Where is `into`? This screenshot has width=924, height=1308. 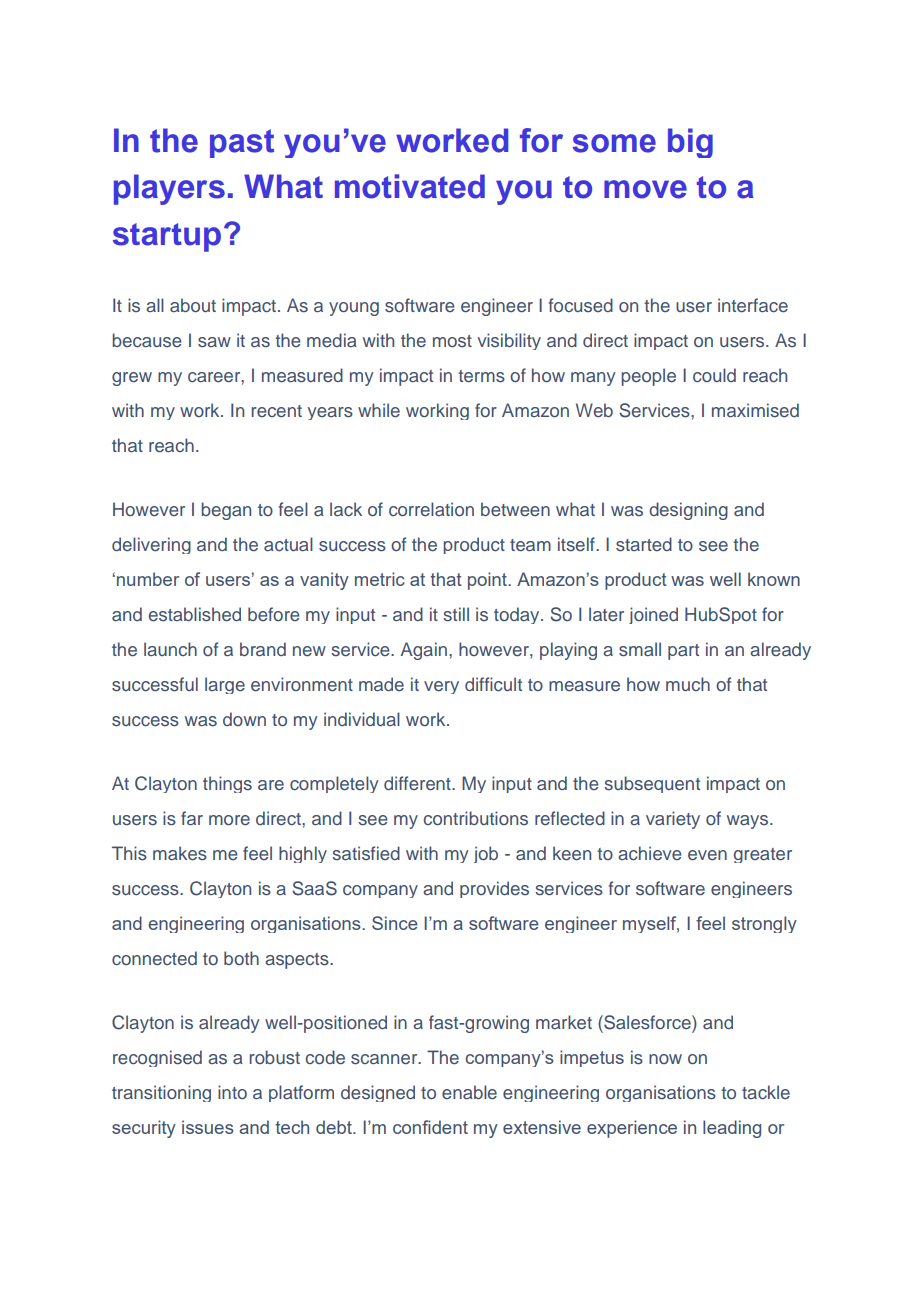
into is located at coordinates (232, 1092).
